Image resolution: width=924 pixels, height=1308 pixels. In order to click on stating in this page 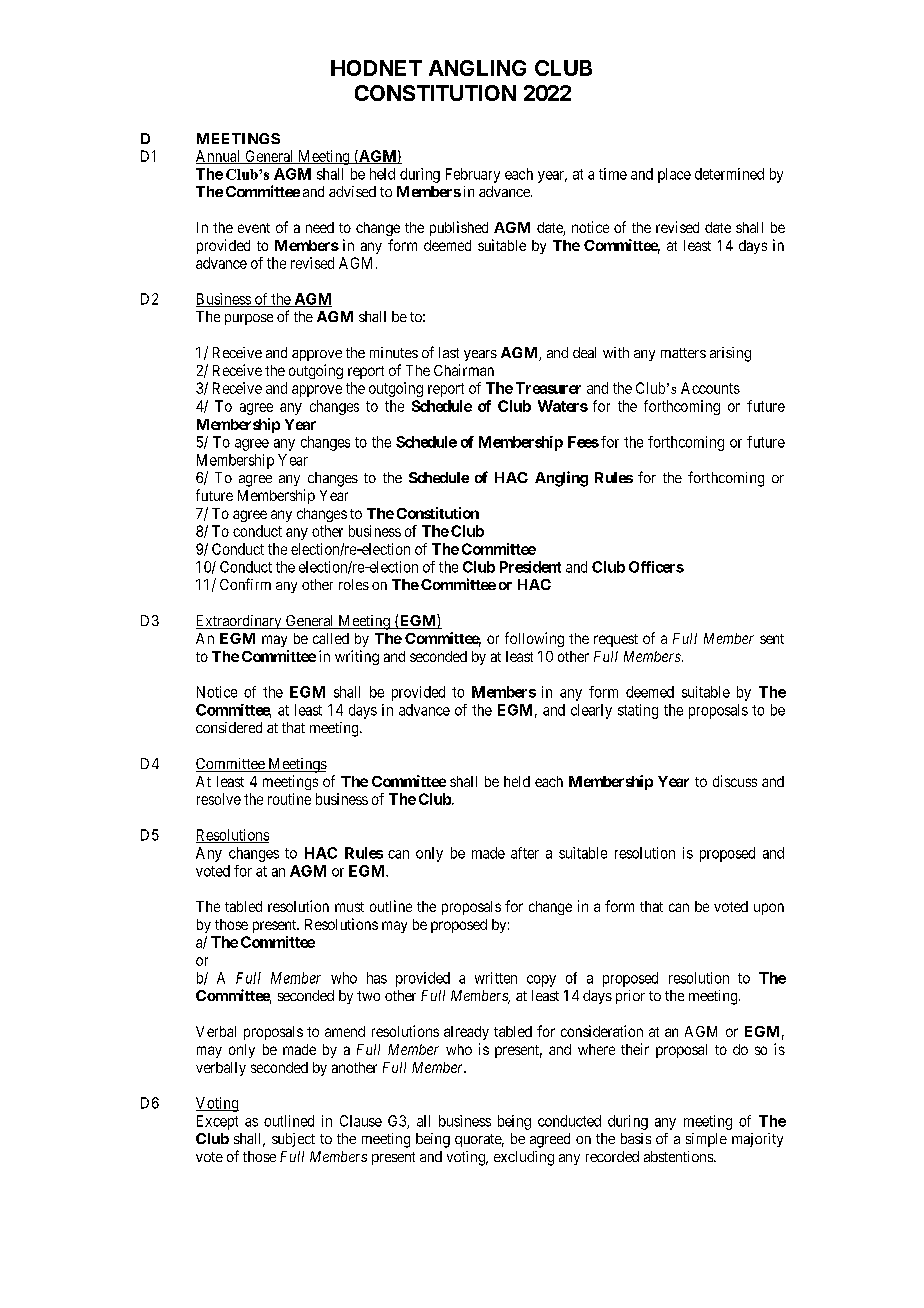, I will do `click(638, 711)`.
